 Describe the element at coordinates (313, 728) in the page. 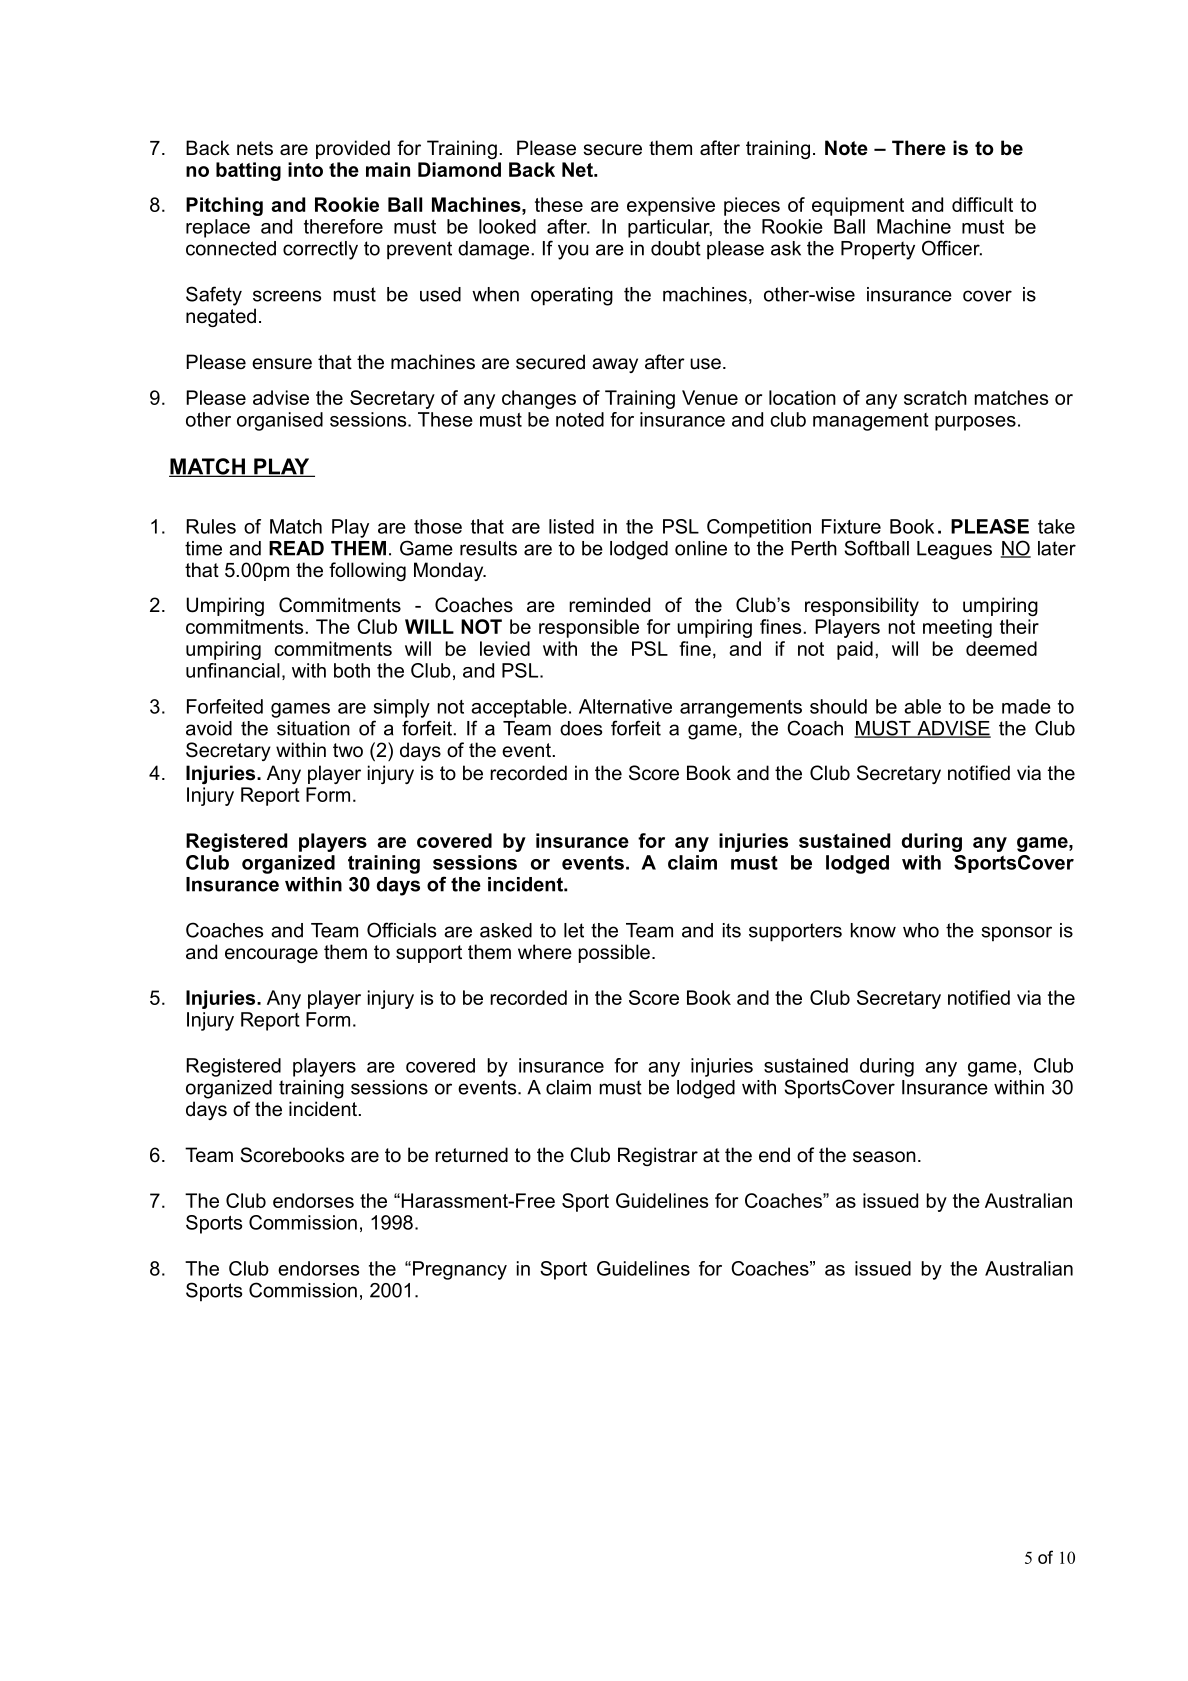

I see `situation` at that location.
